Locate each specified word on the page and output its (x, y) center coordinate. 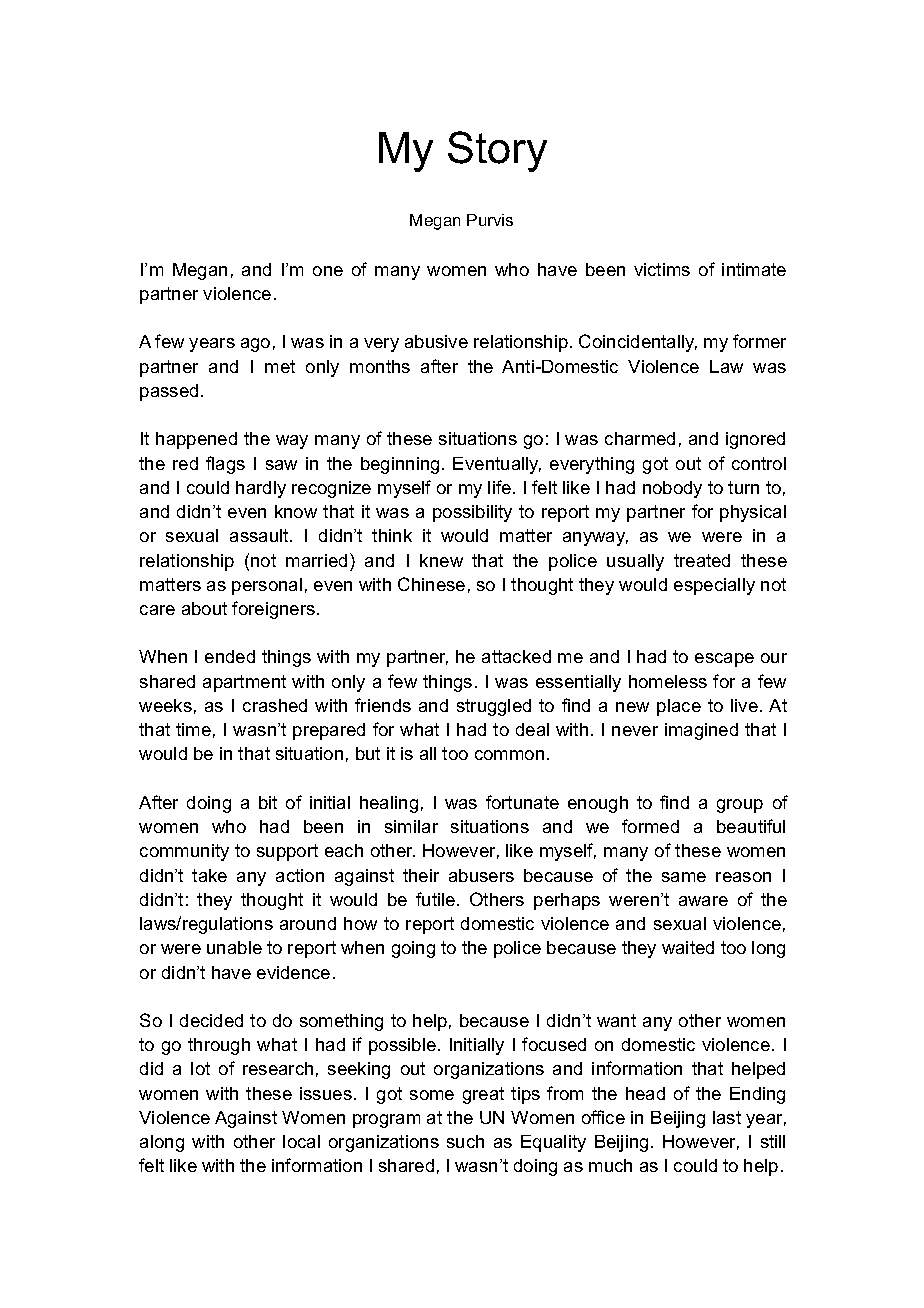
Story (497, 151)
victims (662, 269)
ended (230, 656)
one (328, 271)
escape (724, 660)
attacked (516, 656)
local (301, 1141)
